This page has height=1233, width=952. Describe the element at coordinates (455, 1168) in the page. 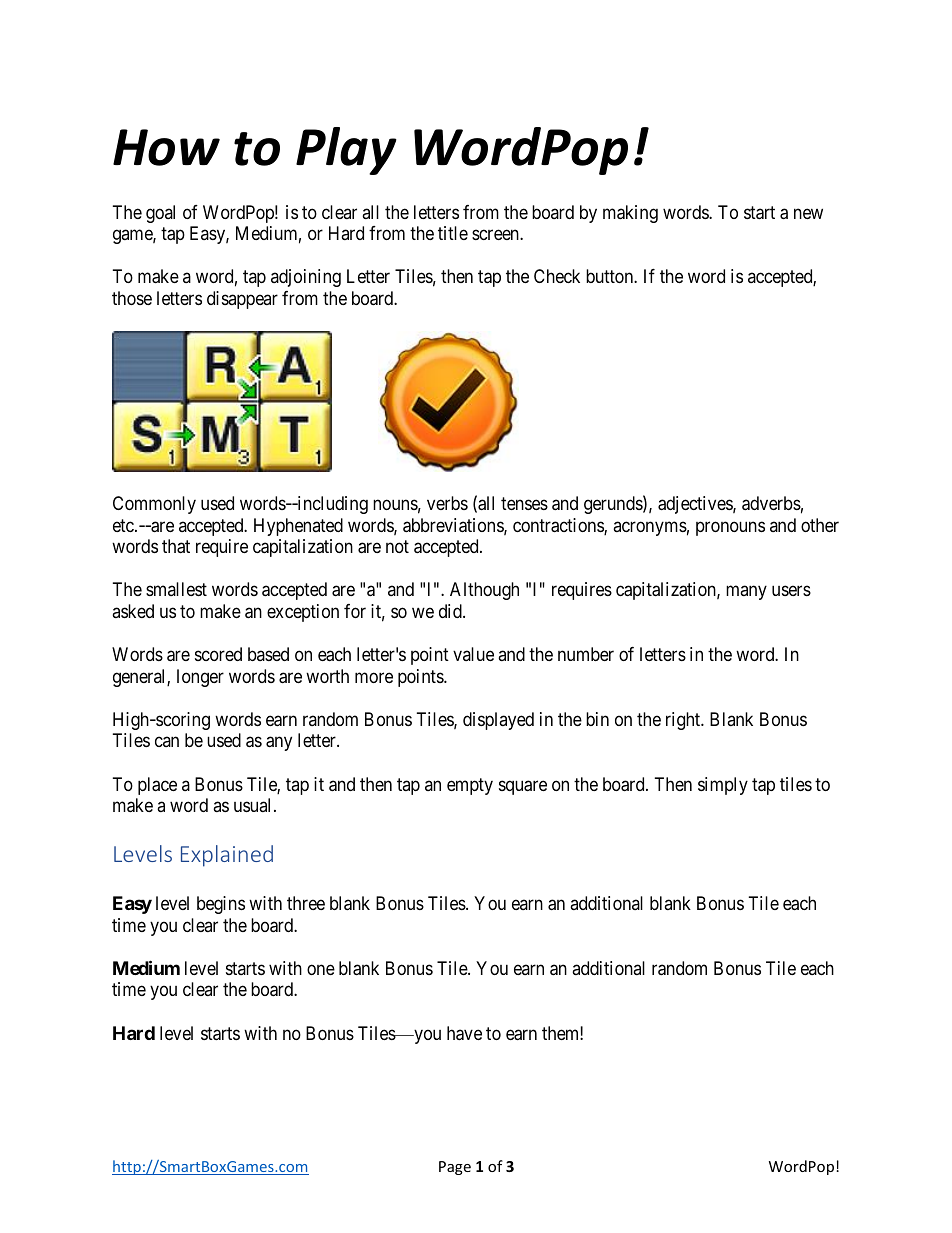

I see `Page` at that location.
